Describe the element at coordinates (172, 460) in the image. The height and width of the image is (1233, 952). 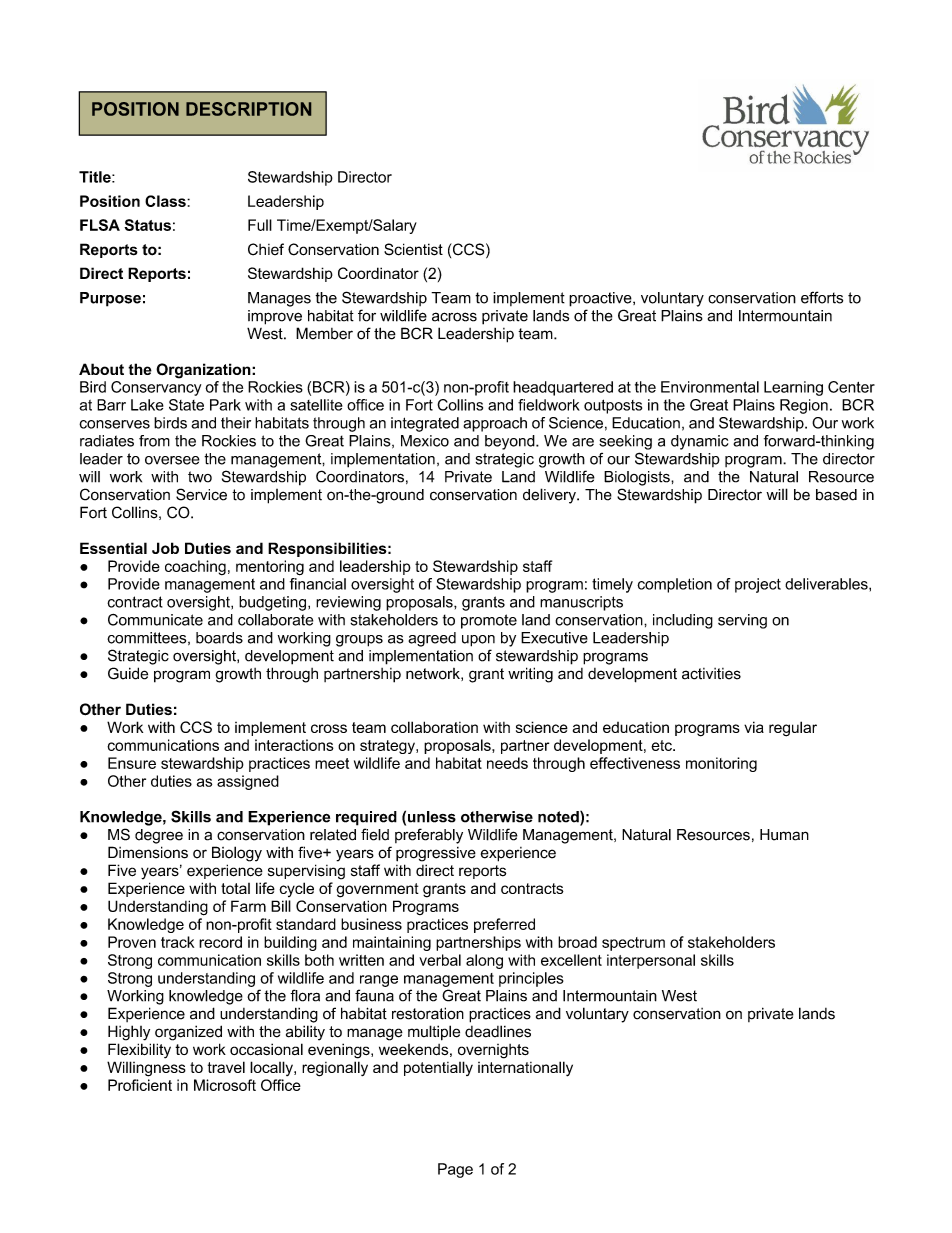
I see `oversee` at that location.
